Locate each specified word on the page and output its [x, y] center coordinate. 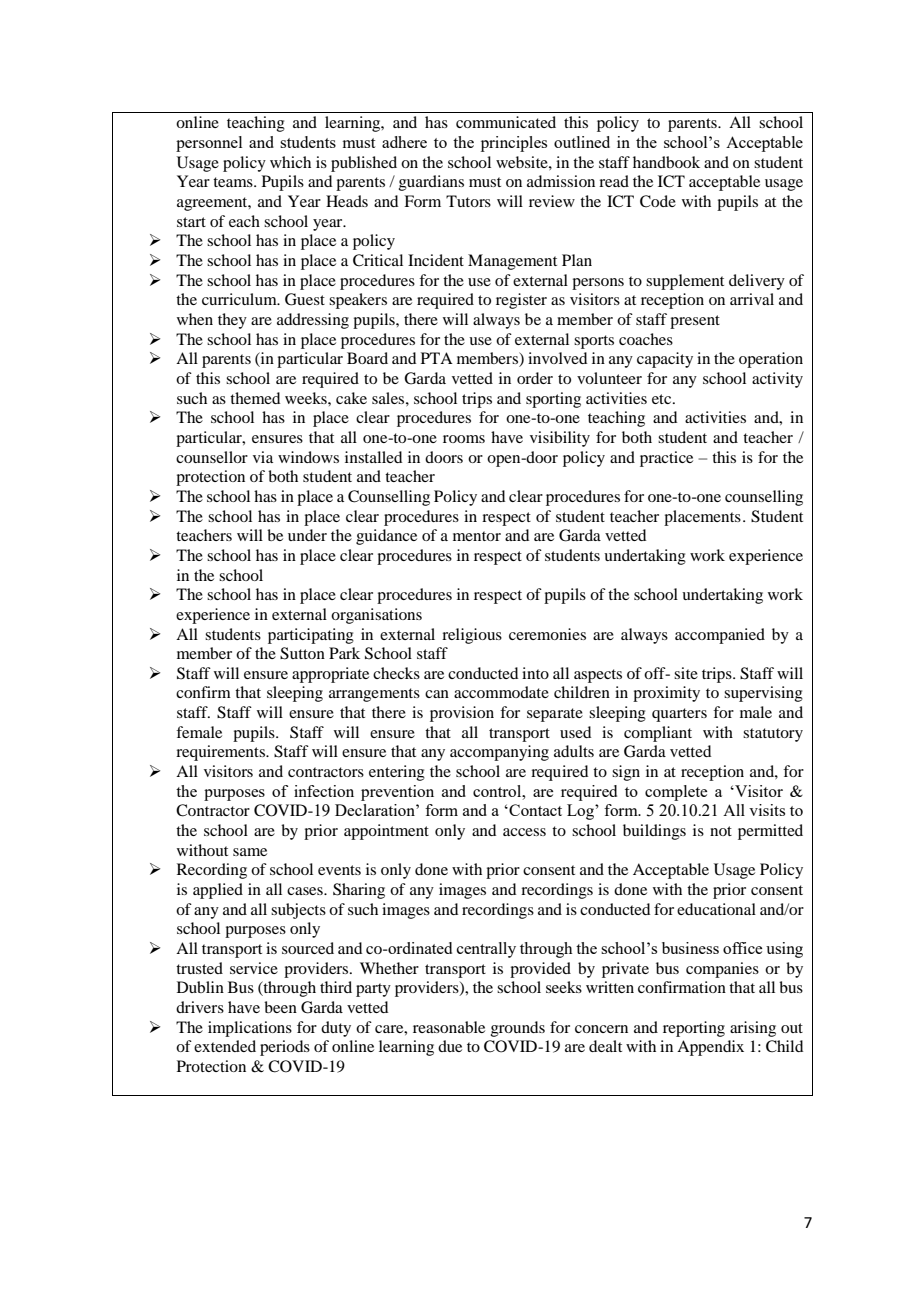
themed [255, 398]
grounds [518, 1029]
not [721, 831]
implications [250, 1029]
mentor [477, 536]
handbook [666, 162]
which [290, 162]
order [535, 378]
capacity [665, 360]
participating [311, 636]
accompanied [720, 636]
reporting [694, 1029]
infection [324, 791]
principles [514, 144]
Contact [534, 810]
